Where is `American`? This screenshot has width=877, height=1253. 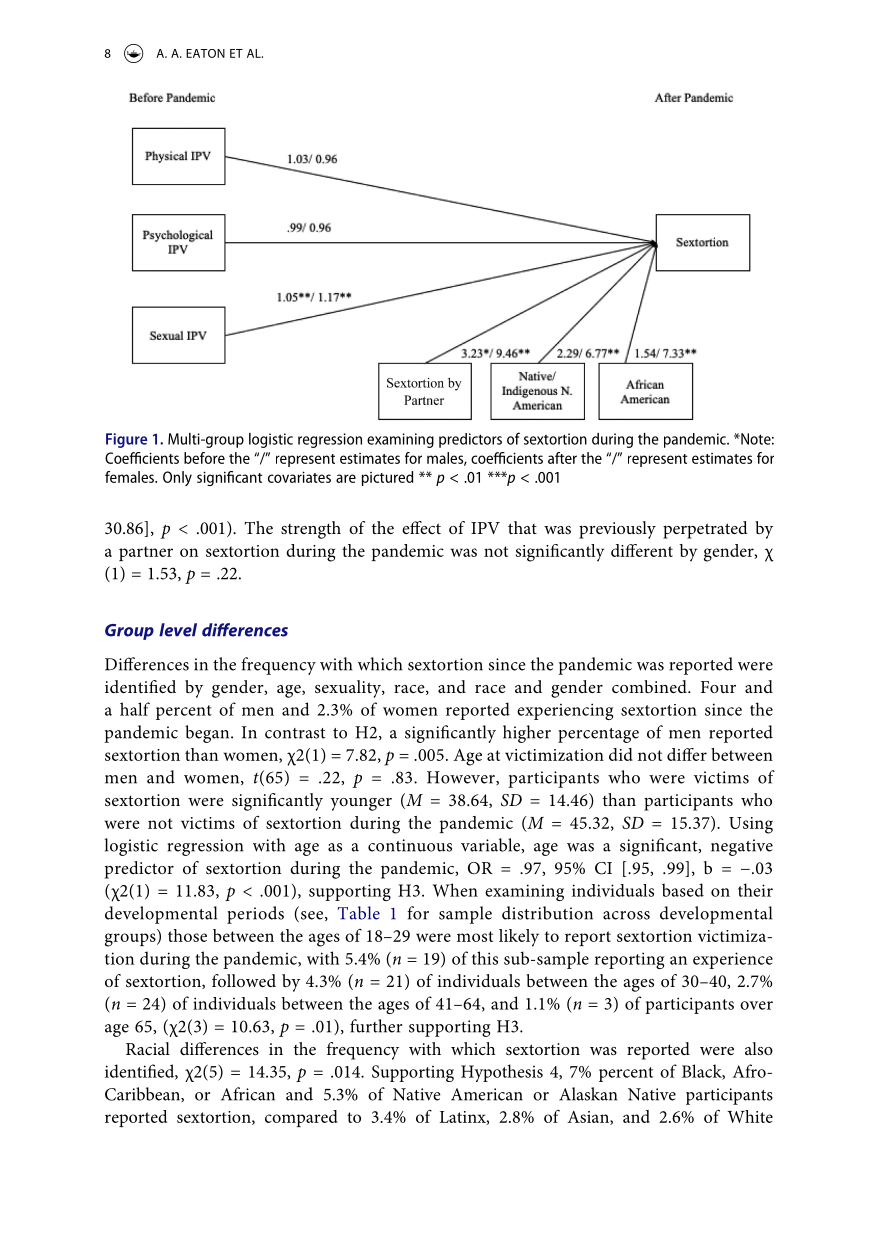 American is located at coordinates (487, 1094).
